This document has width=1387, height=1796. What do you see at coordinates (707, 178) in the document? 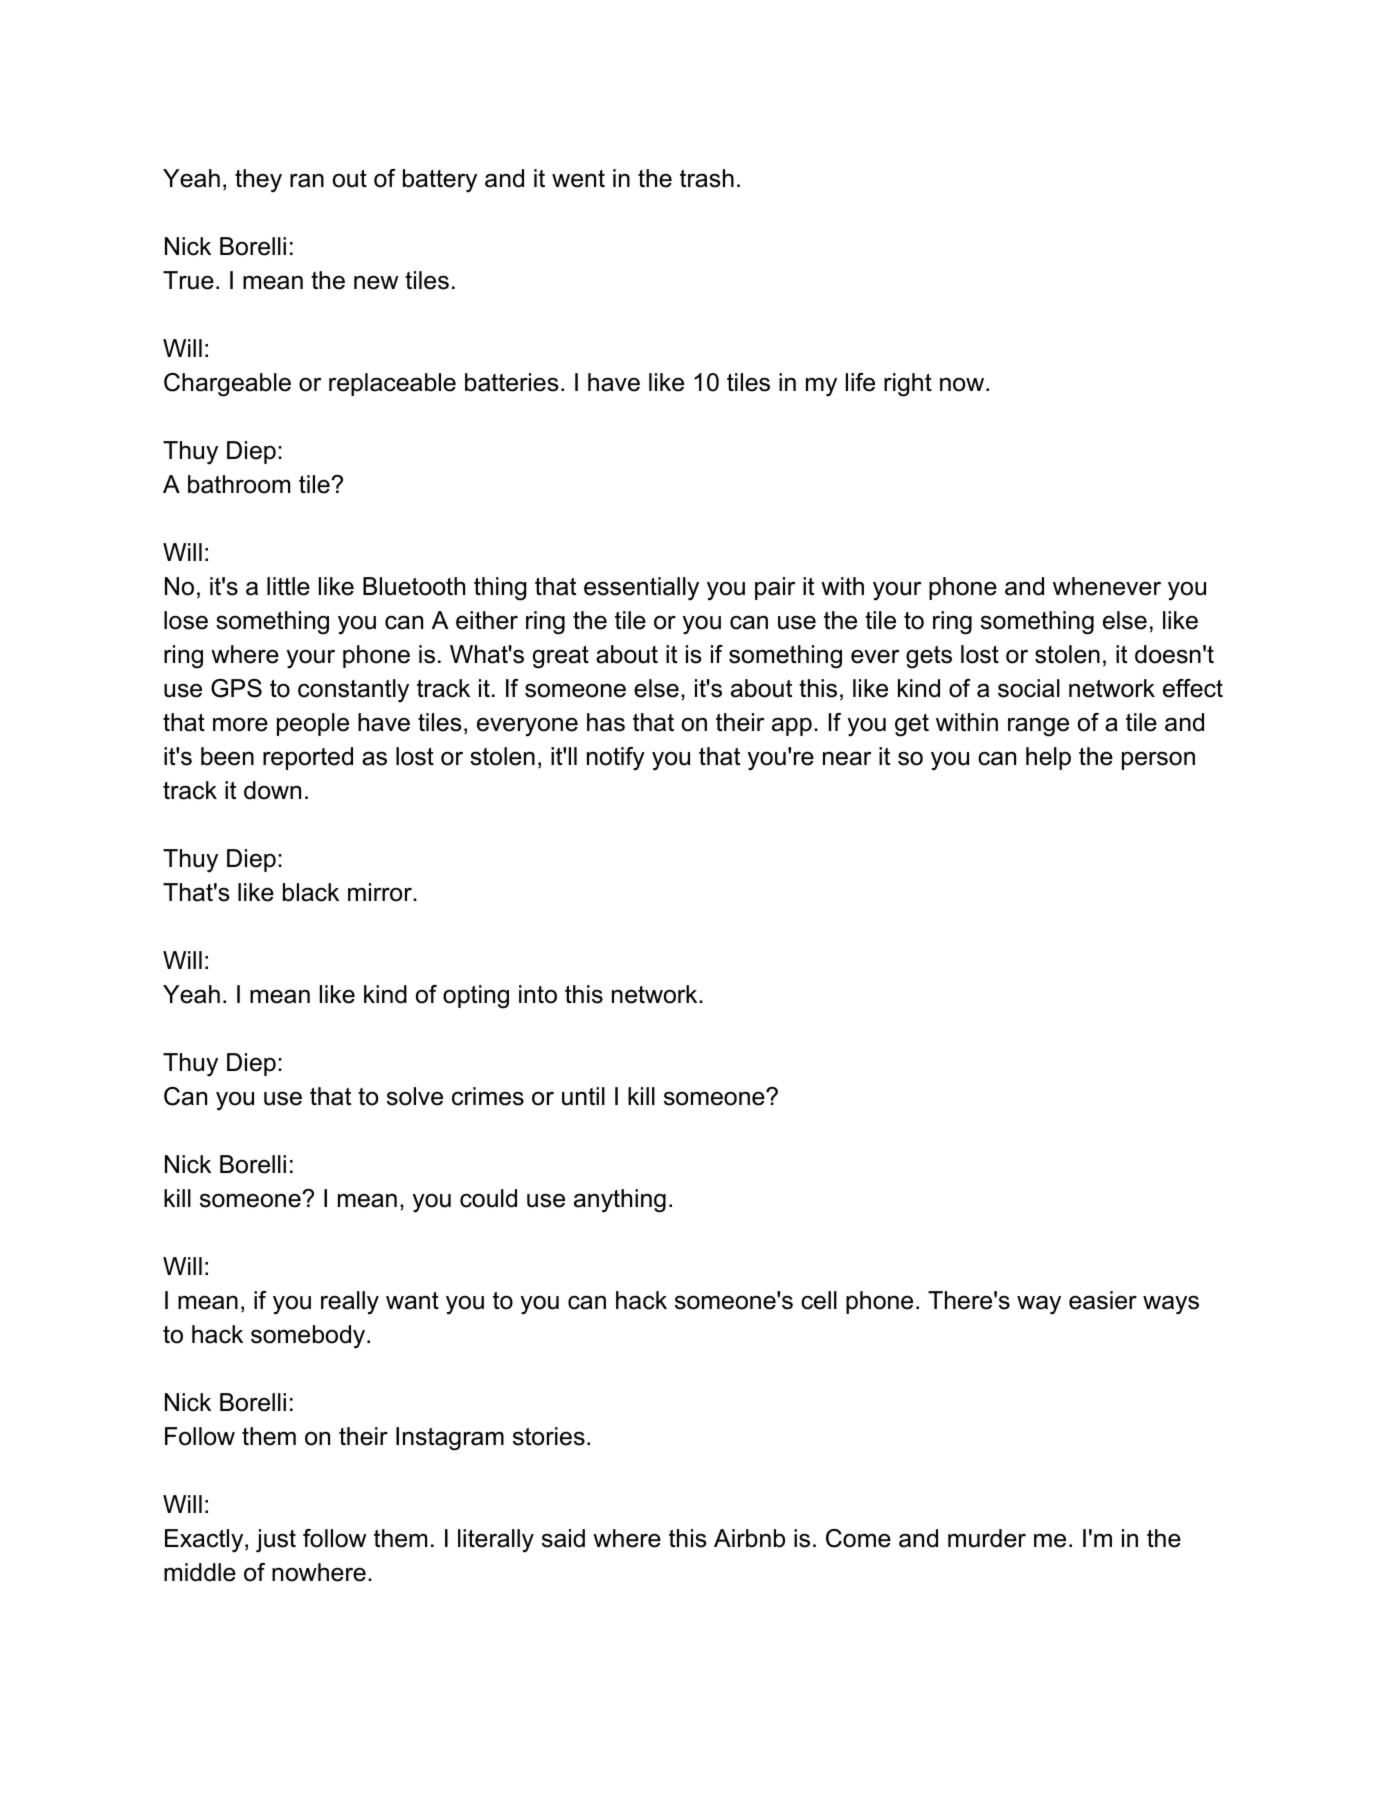
I see `trash` at bounding box center [707, 178].
